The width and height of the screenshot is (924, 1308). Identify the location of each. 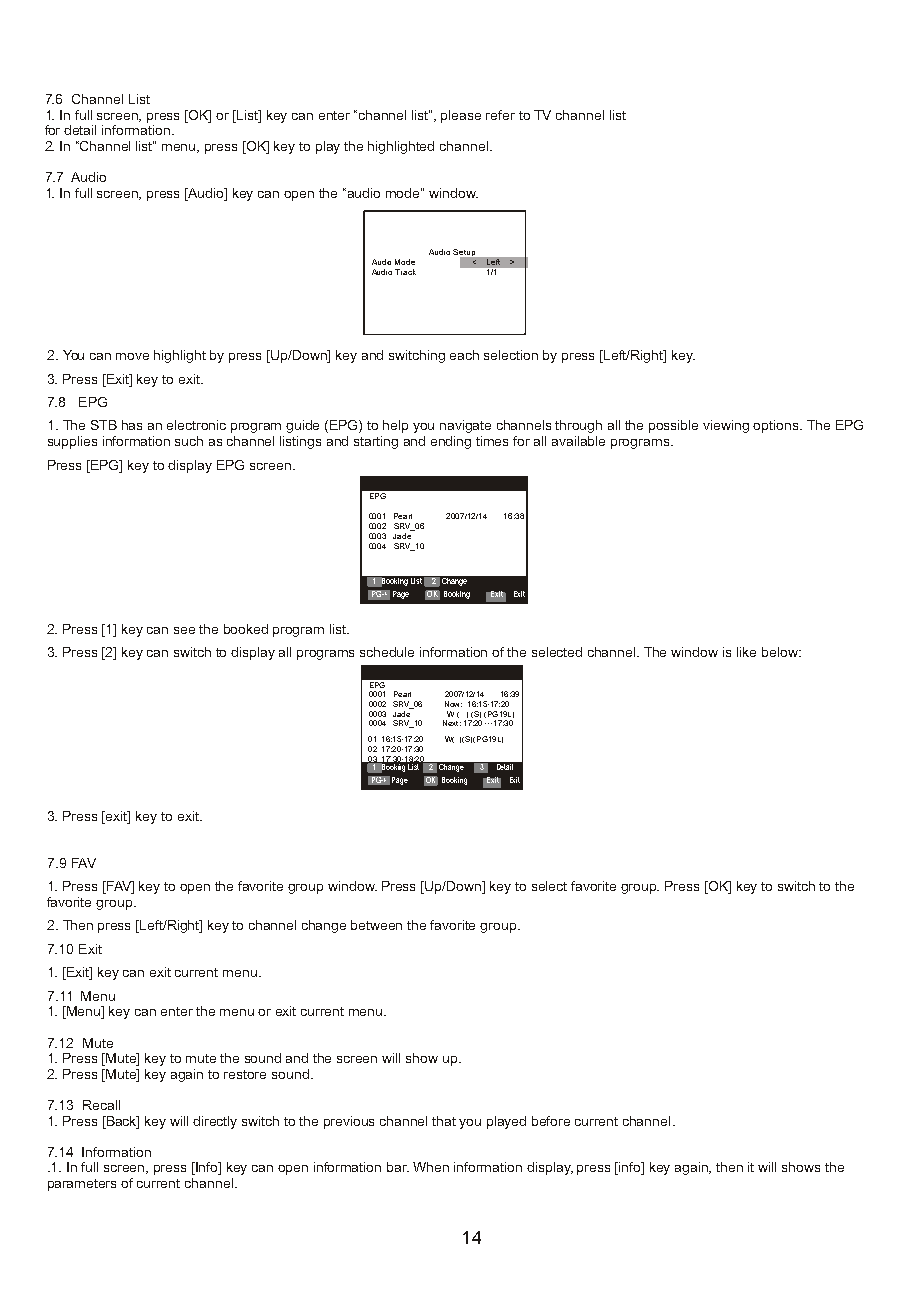
(464, 355).
